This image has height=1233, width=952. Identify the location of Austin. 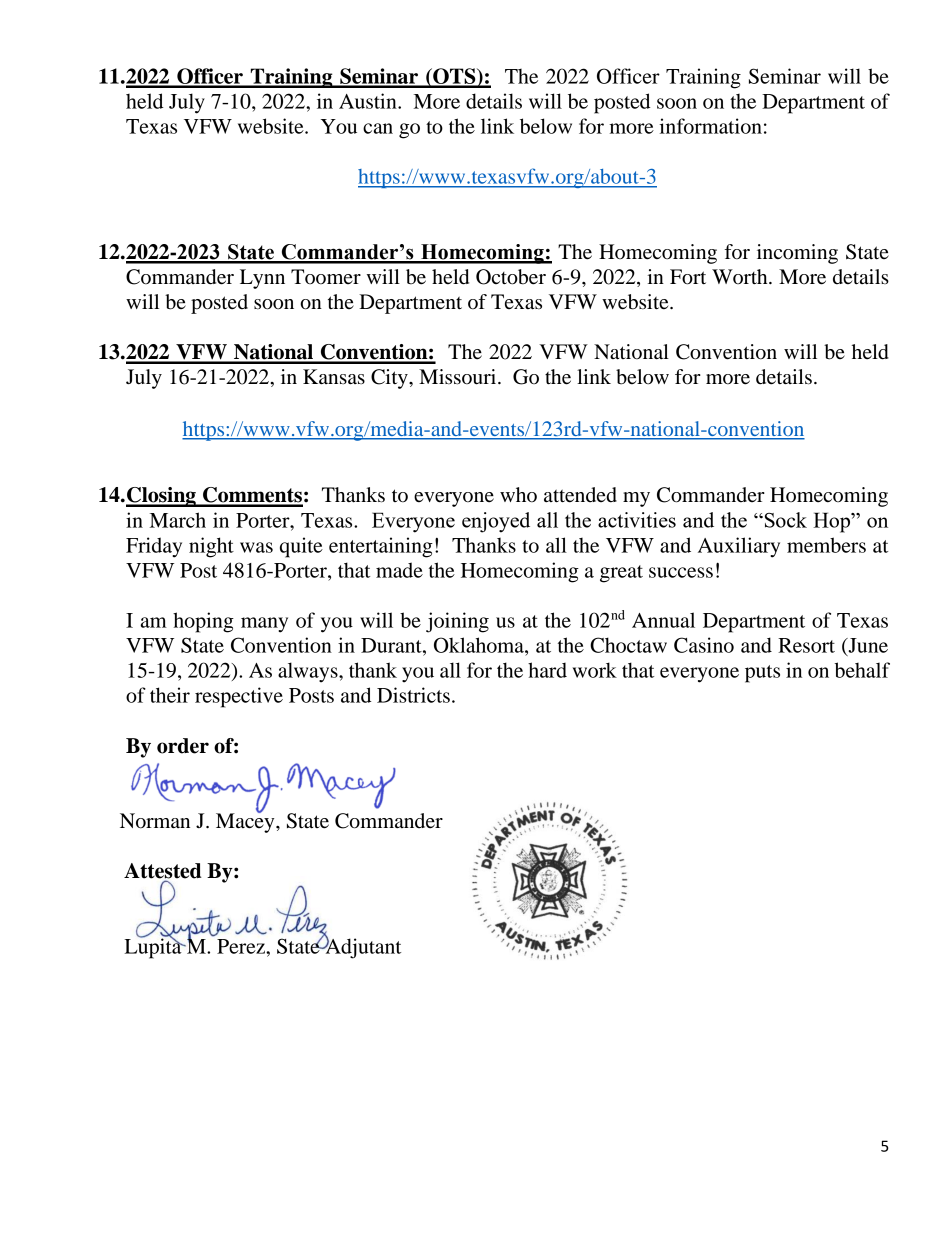
(369, 101).
